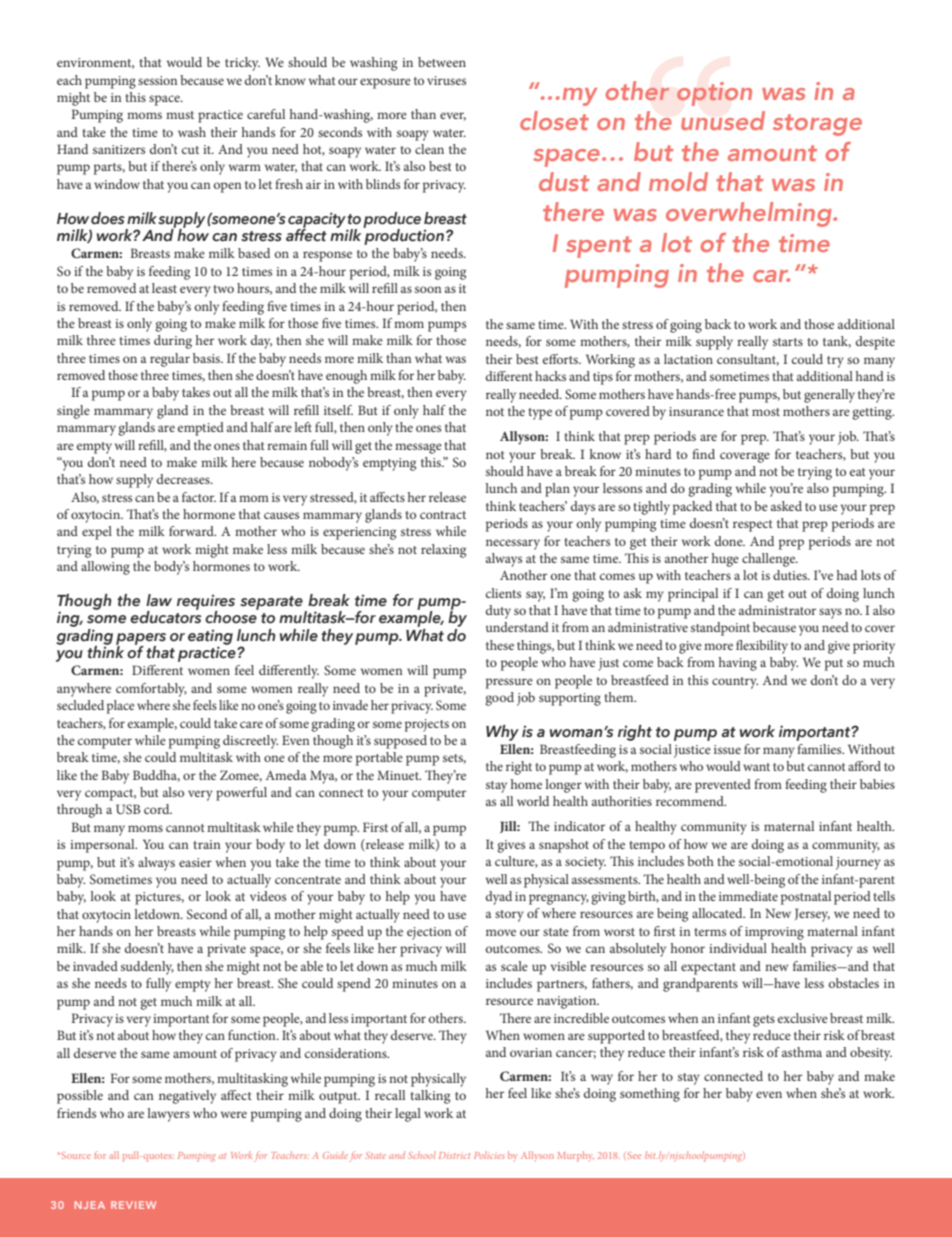 Image resolution: width=952 pixels, height=1237 pixels. I want to click on See, so click(634, 1155).
